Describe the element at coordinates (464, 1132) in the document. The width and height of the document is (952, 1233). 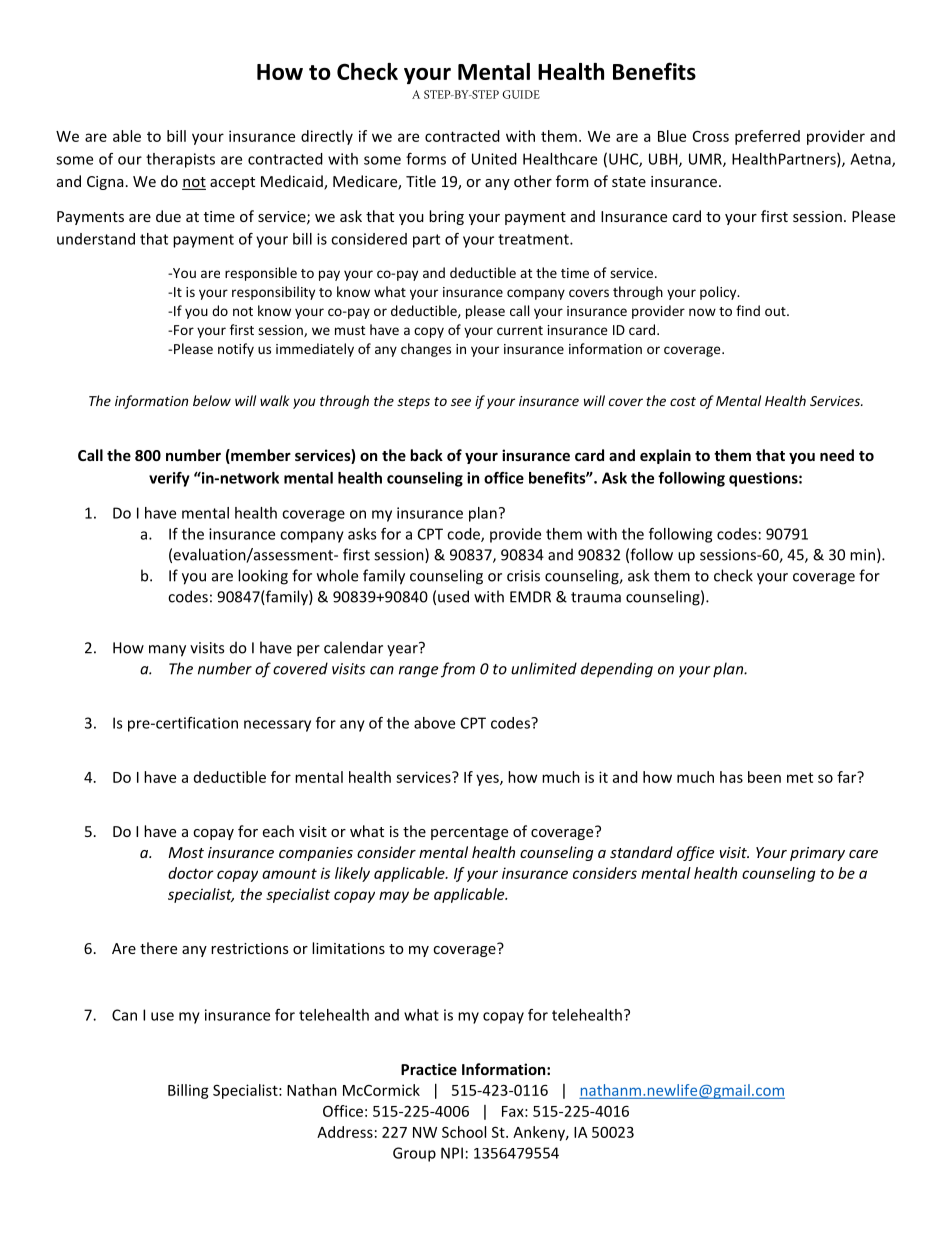
I see `School` at that location.
